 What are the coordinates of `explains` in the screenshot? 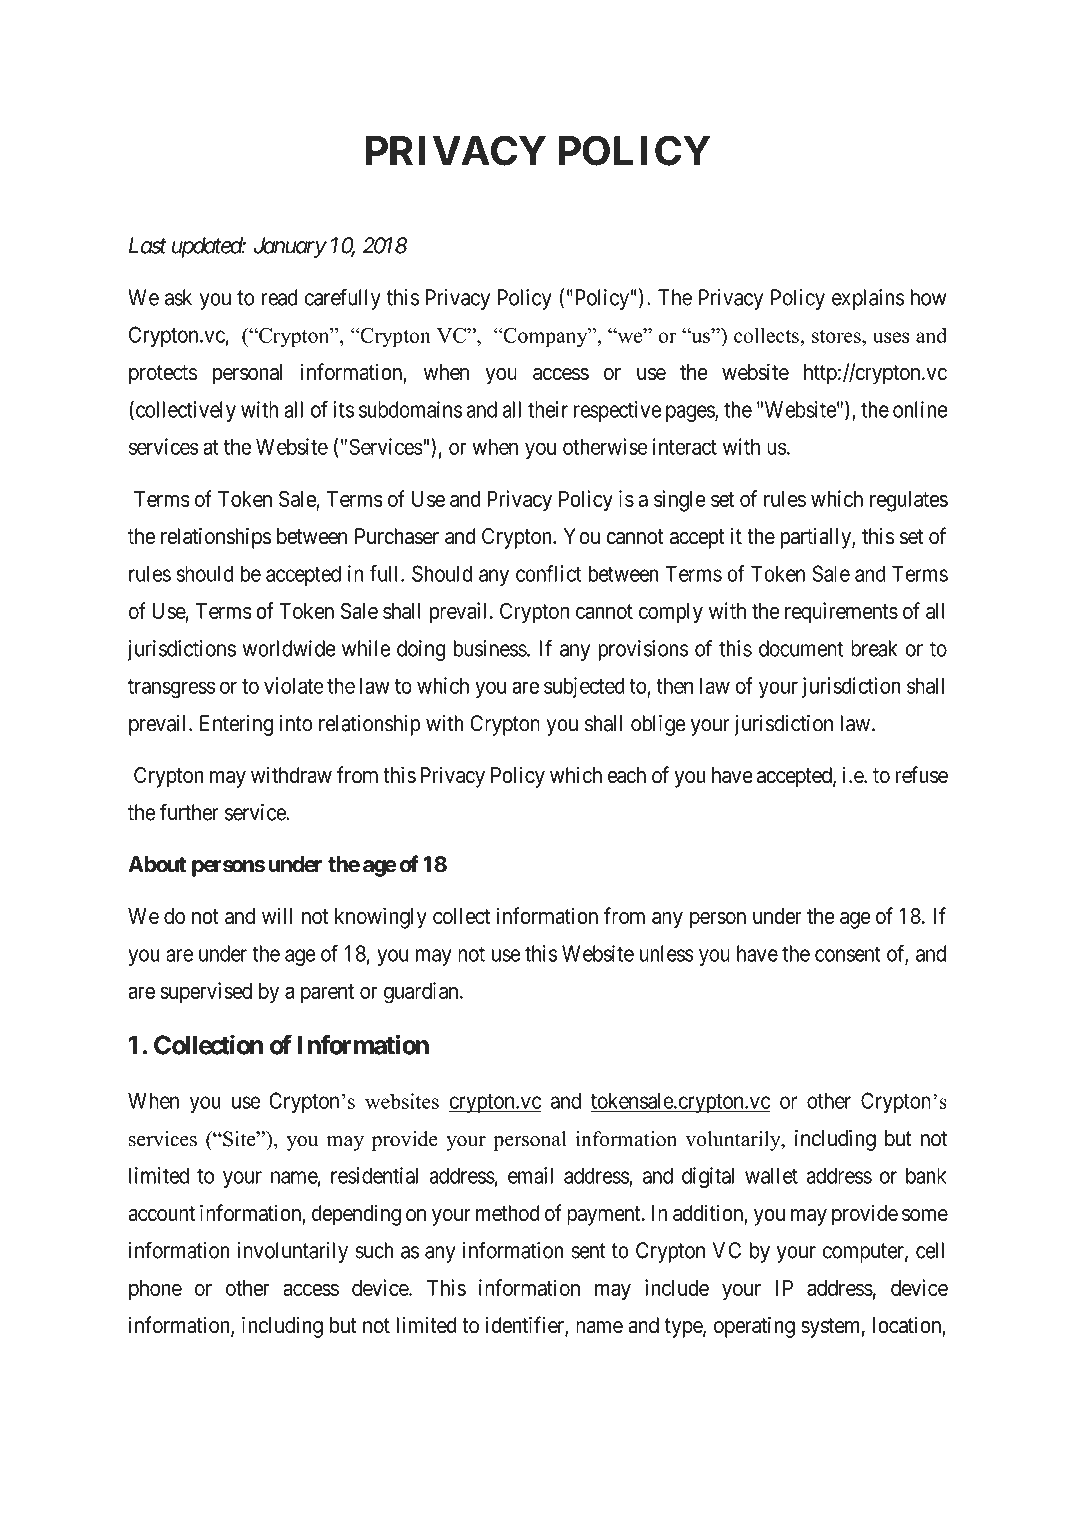 It's located at (868, 299).
